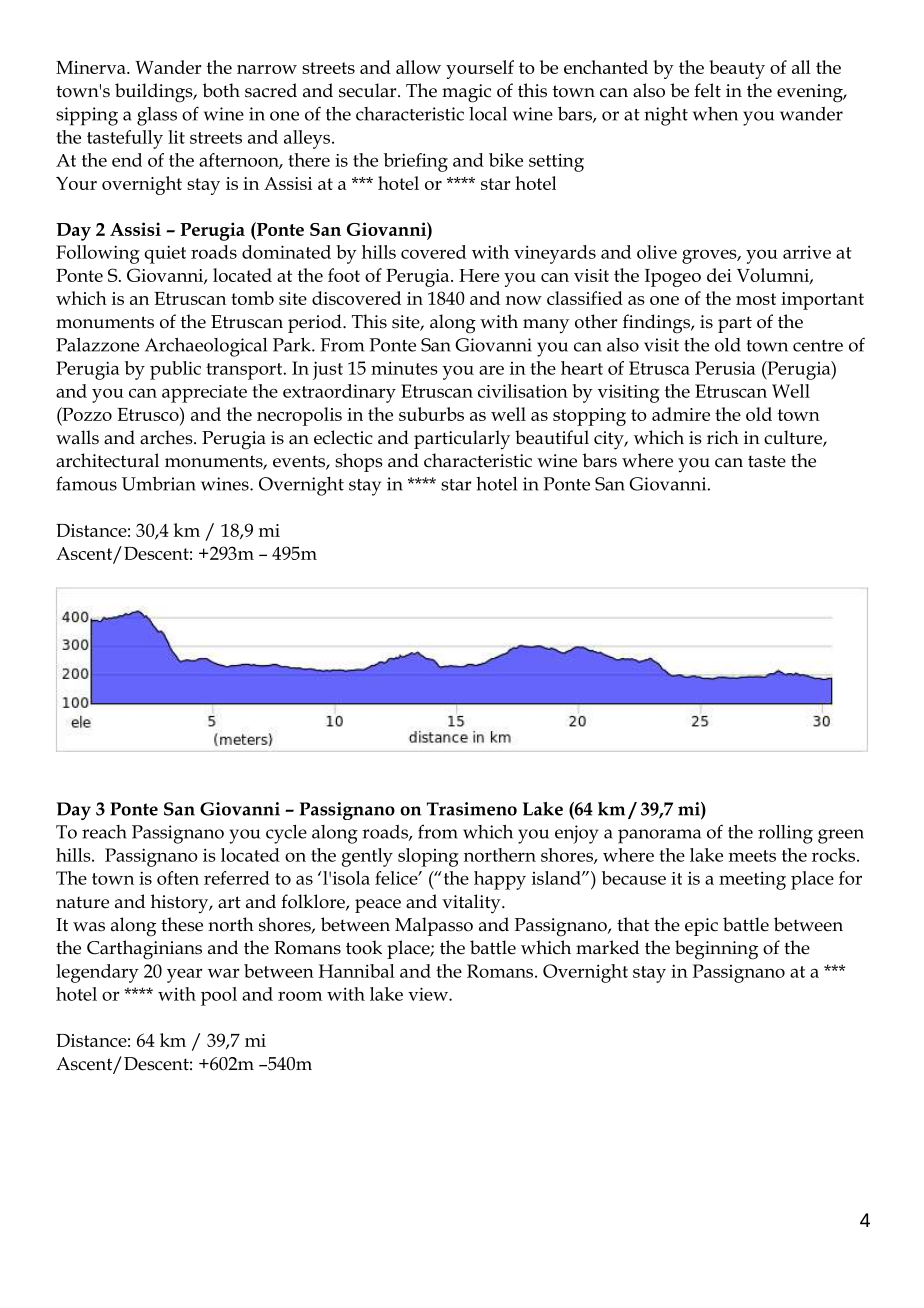 This screenshot has width=924, height=1308. What do you see at coordinates (723, 437) in the screenshot?
I see `rich` at bounding box center [723, 437].
